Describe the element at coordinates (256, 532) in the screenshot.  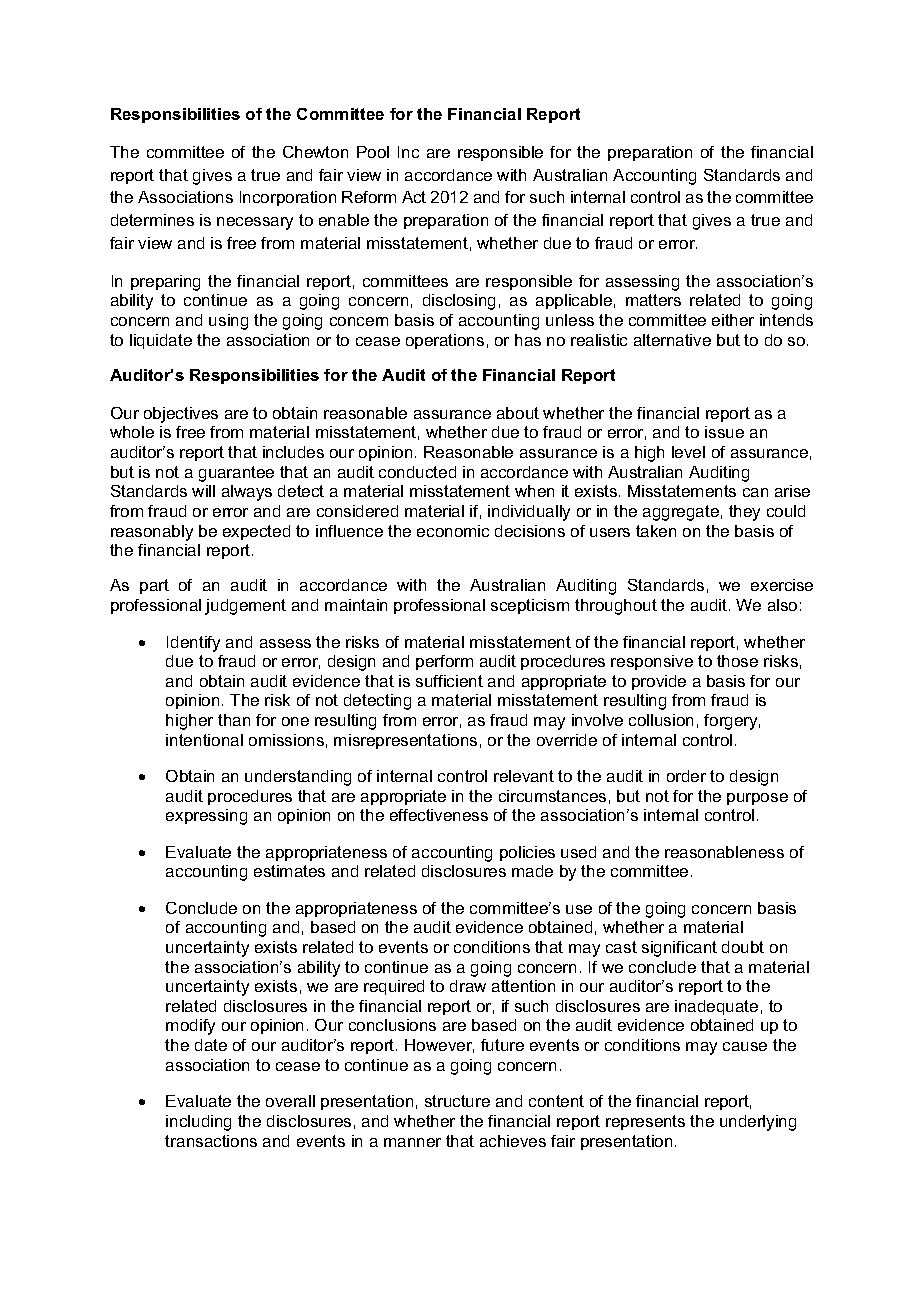
I see `expected` at that location.
